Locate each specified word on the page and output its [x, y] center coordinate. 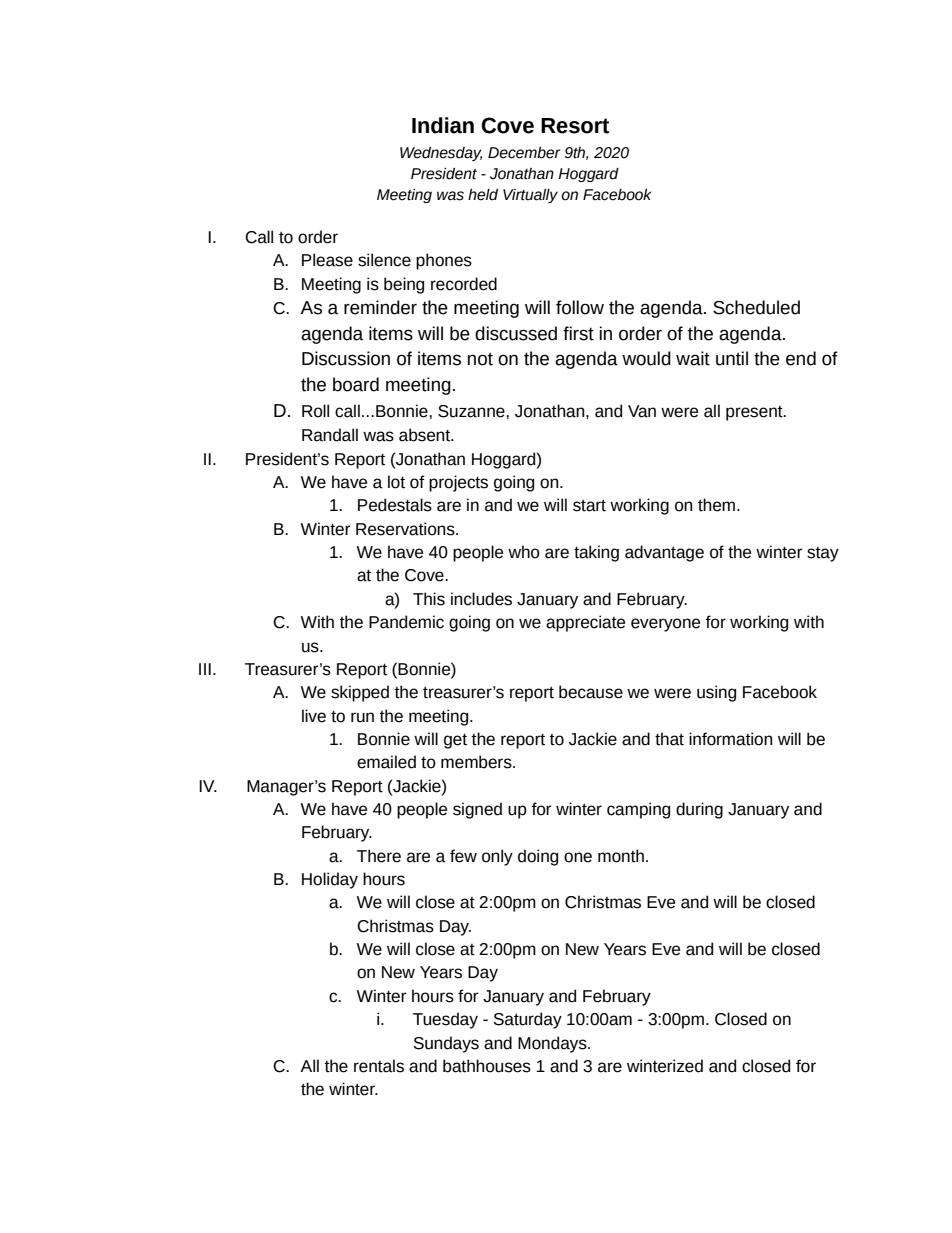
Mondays [553, 1044]
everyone [665, 625]
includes [481, 599]
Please [327, 260]
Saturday [528, 1020]
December [524, 153]
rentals [379, 1066]
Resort [575, 126]
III [205, 669]
